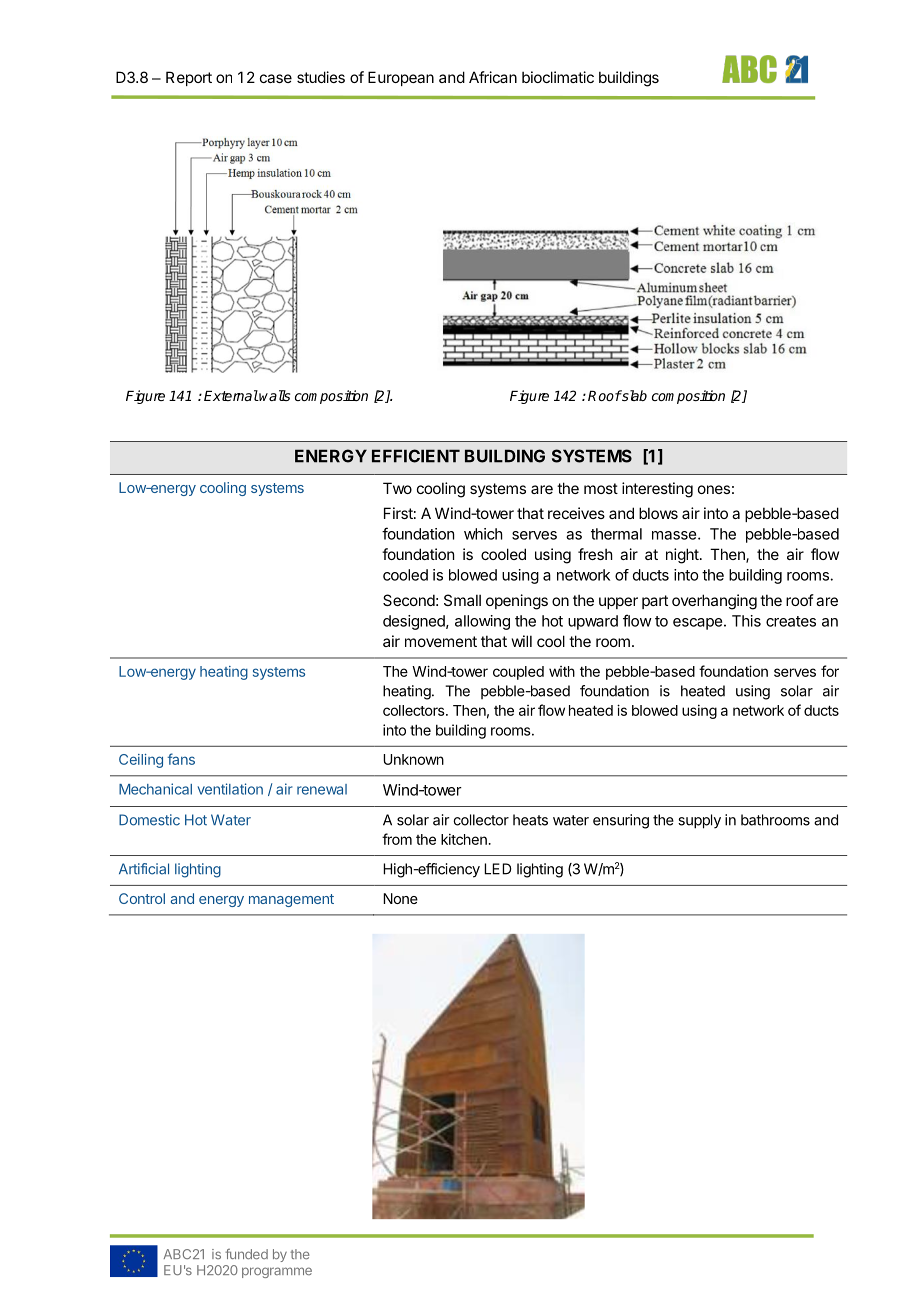 The height and width of the document is (1308, 924). What do you see at coordinates (401, 78) in the document?
I see `European` at bounding box center [401, 78].
